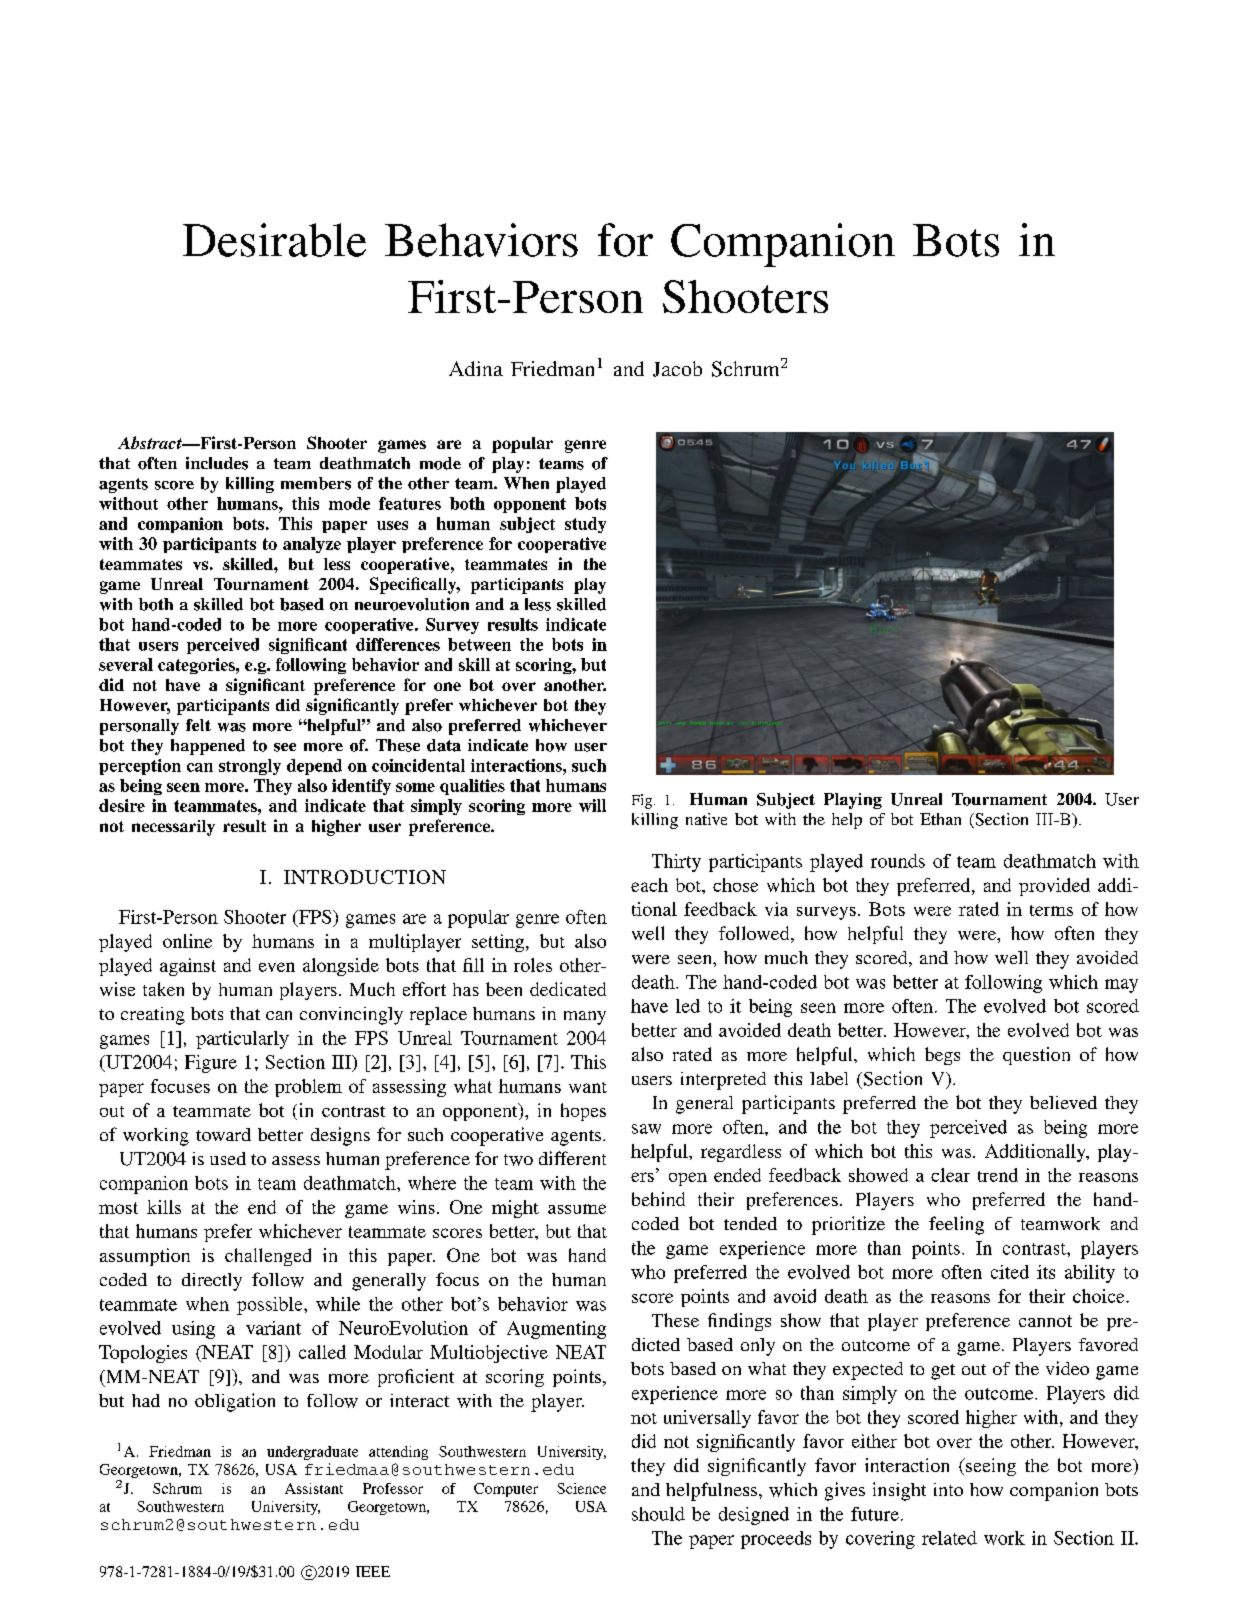 This page has width=1238, height=1602. I want to click on should, so click(658, 1514).
